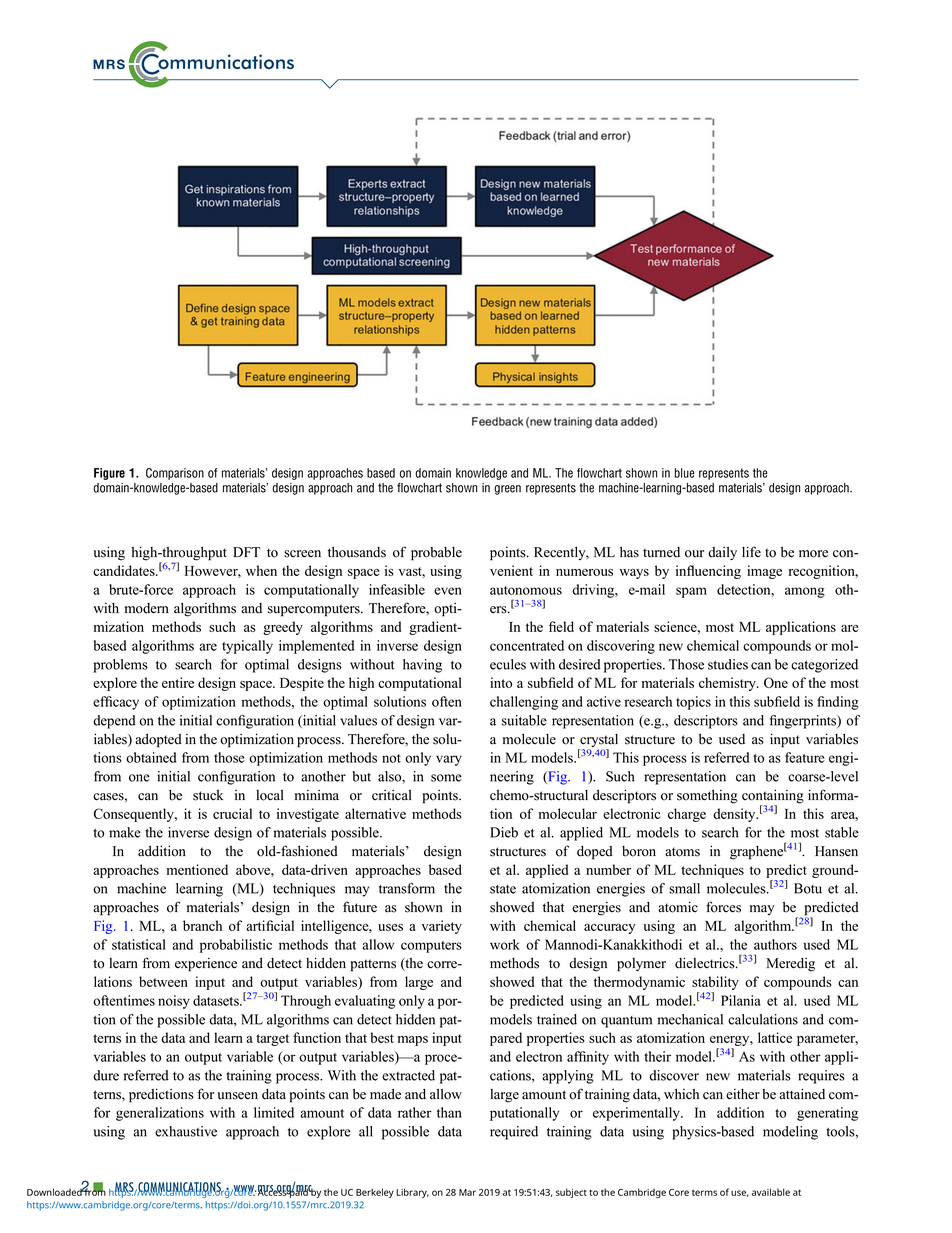 This document has width=952, height=1233. Describe the element at coordinates (568, 813) in the document. I see `molecular` at that location.
